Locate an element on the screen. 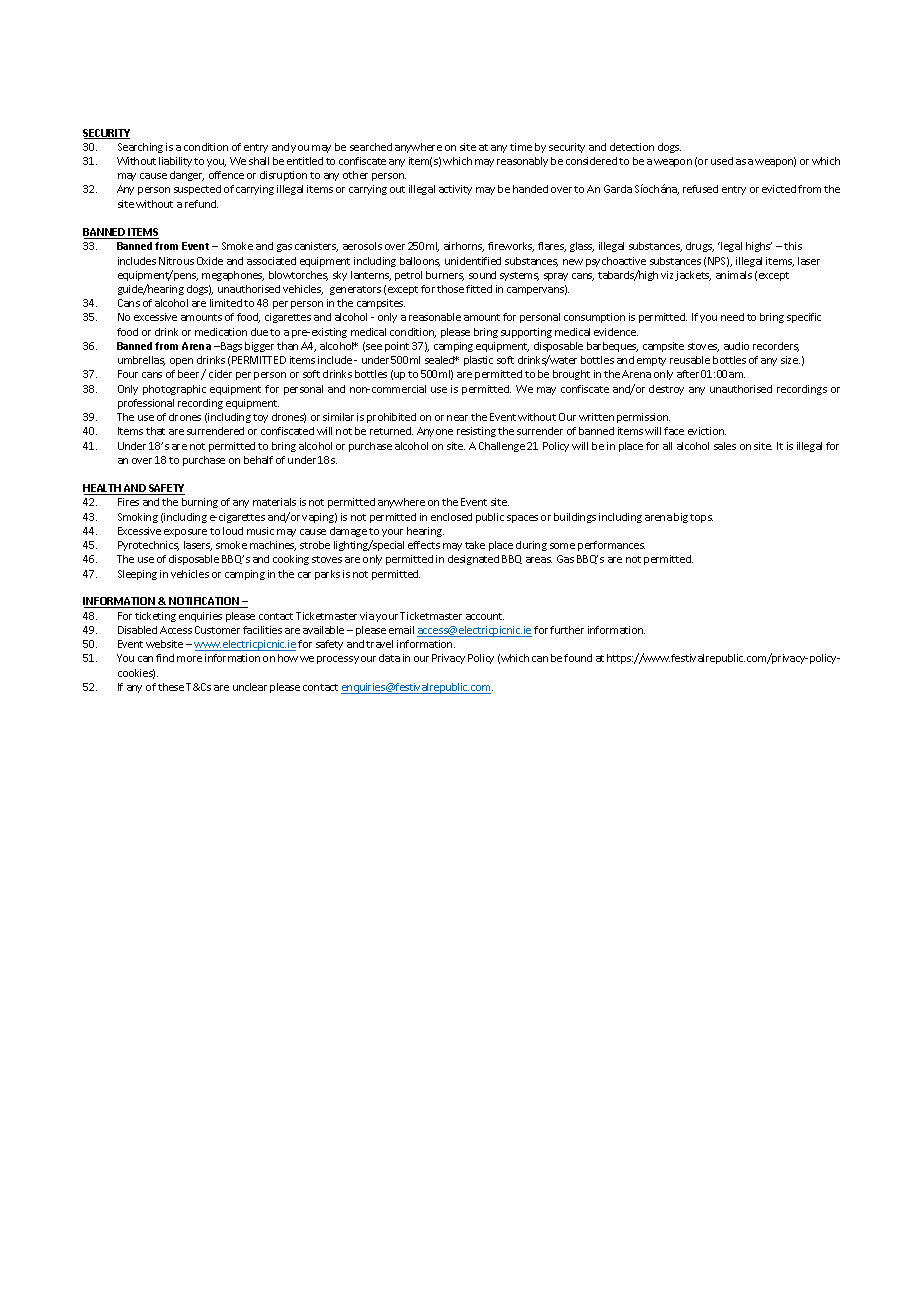 The width and height of the screenshot is (924, 1308). reasonably is located at coordinates (522, 162).
